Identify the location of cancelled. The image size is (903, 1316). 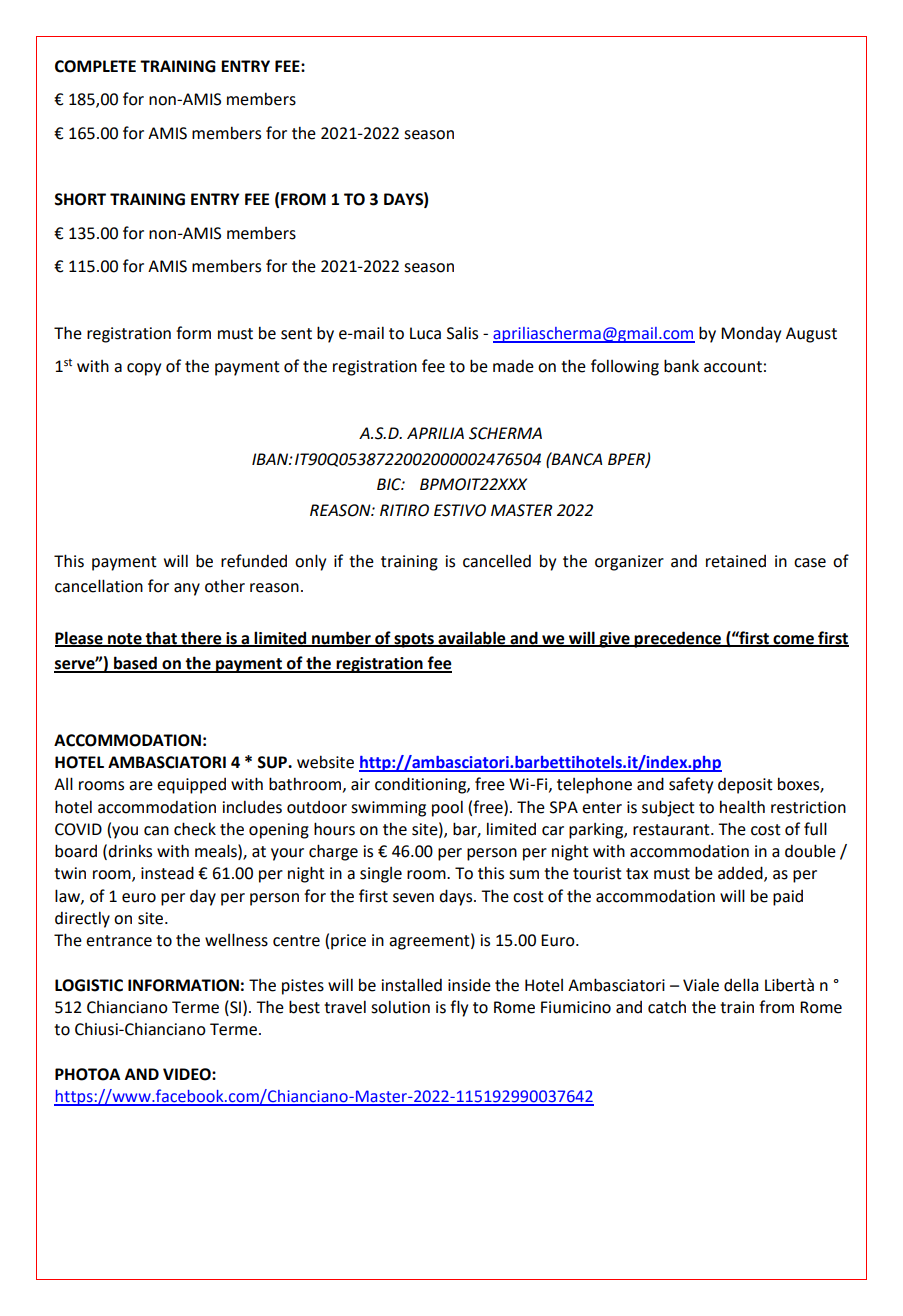
(497, 561).
